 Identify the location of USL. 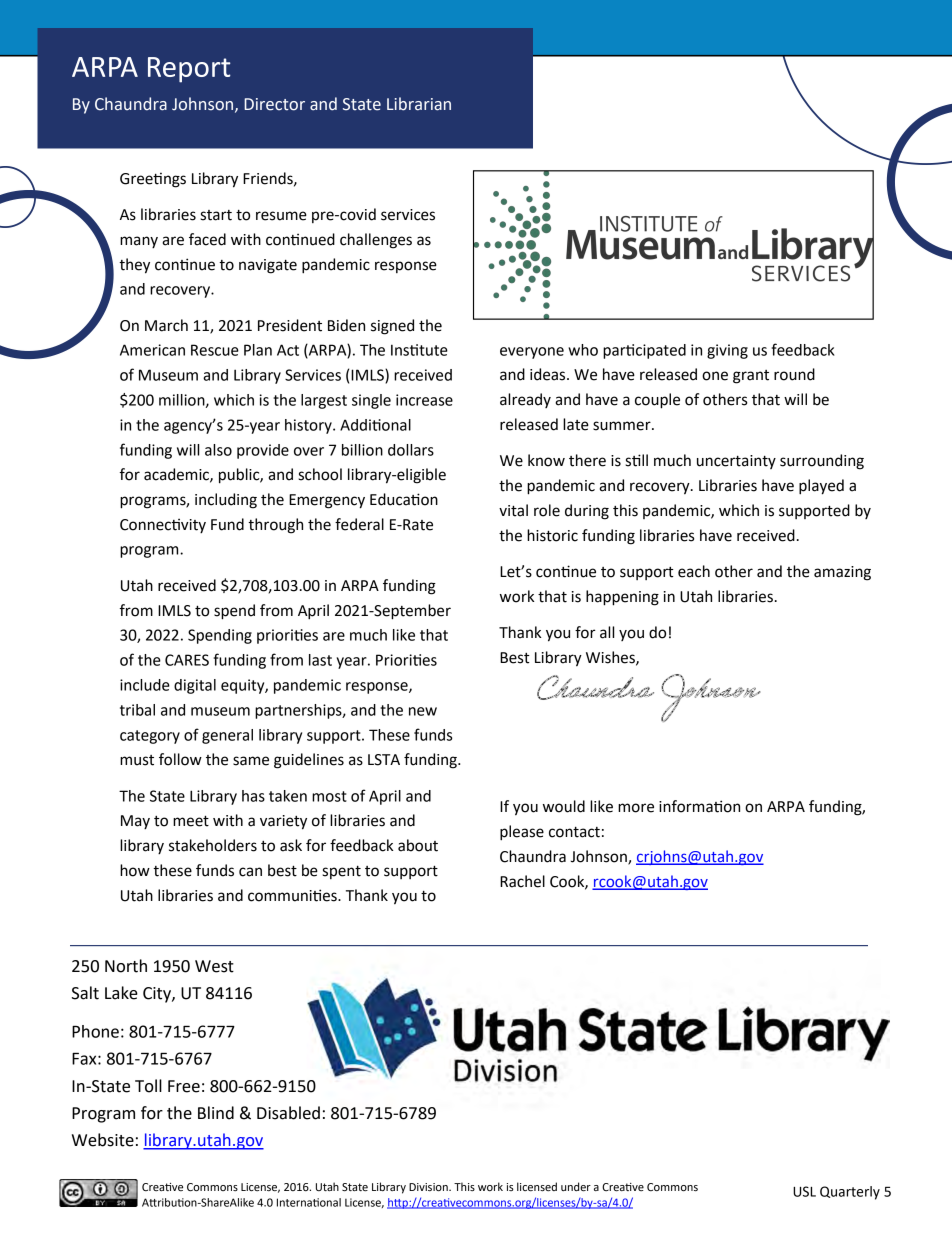
(804, 1191).
